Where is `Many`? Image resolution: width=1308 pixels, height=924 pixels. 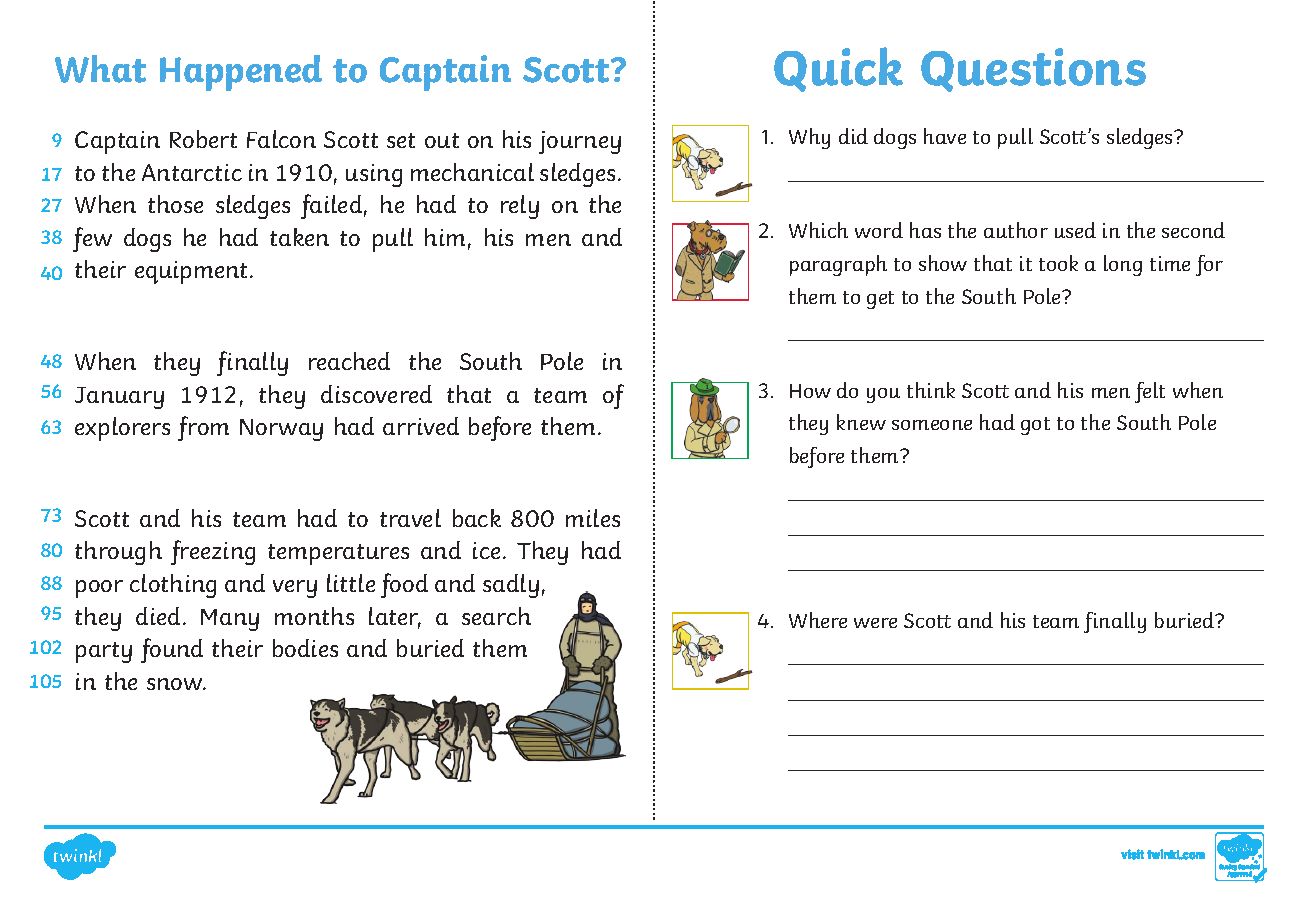 Many is located at coordinates (230, 620).
